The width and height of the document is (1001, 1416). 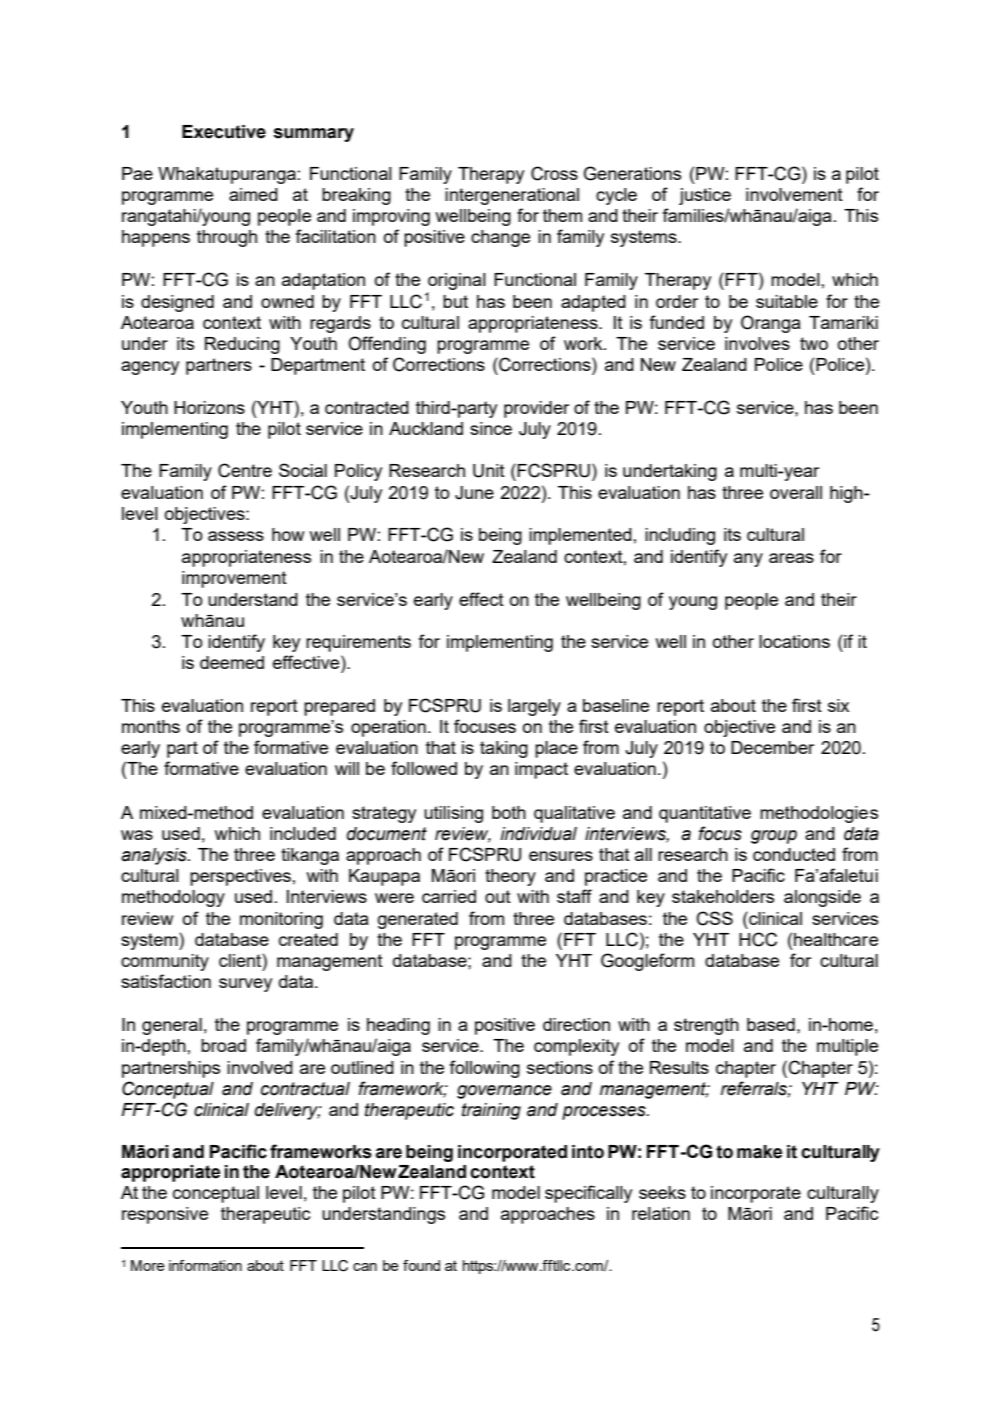 What do you see at coordinates (661, 1213) in the document?
I see `relation` at bounding box center [661, 1213].
